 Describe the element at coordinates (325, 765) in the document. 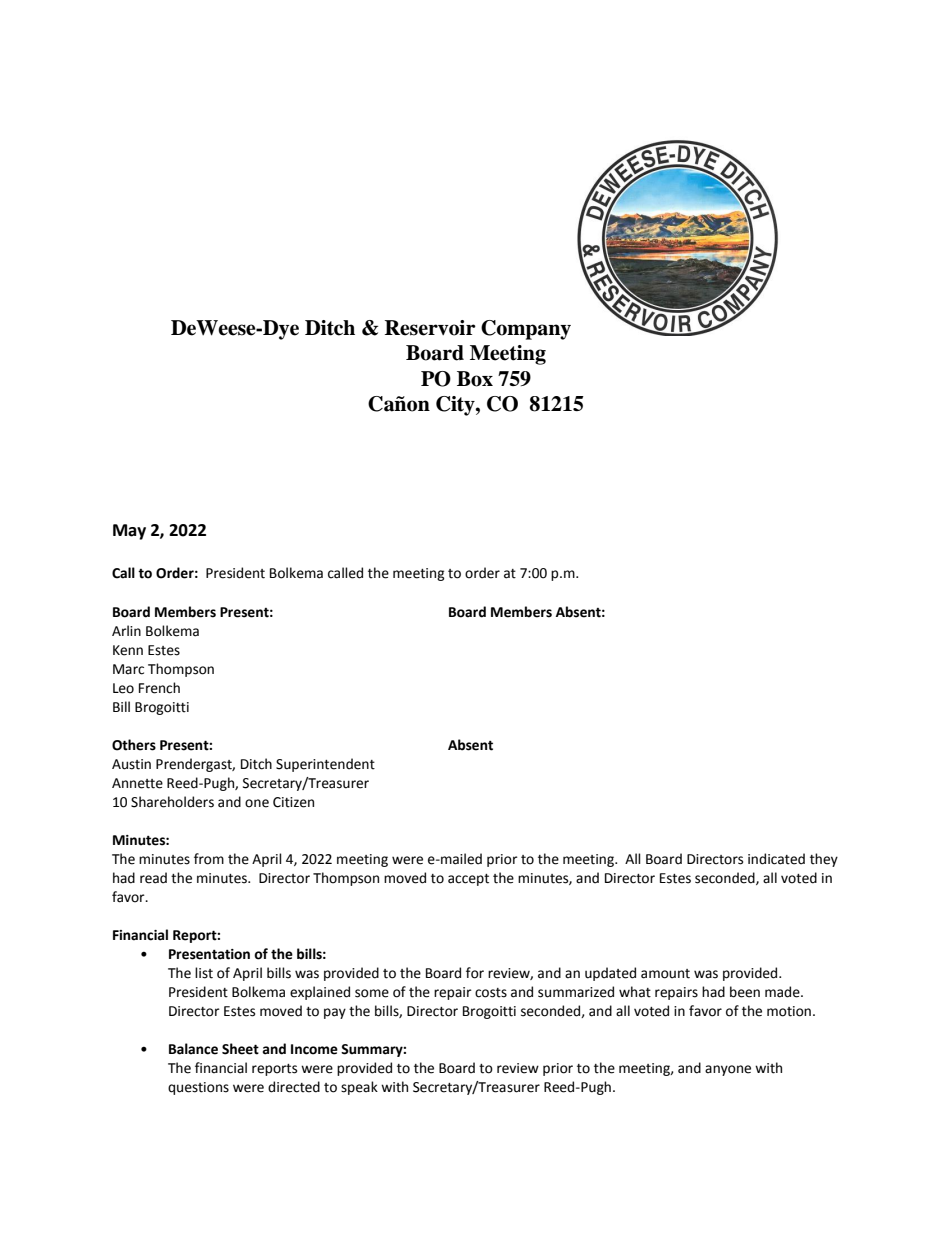

I see `Superintendent` at that location.
